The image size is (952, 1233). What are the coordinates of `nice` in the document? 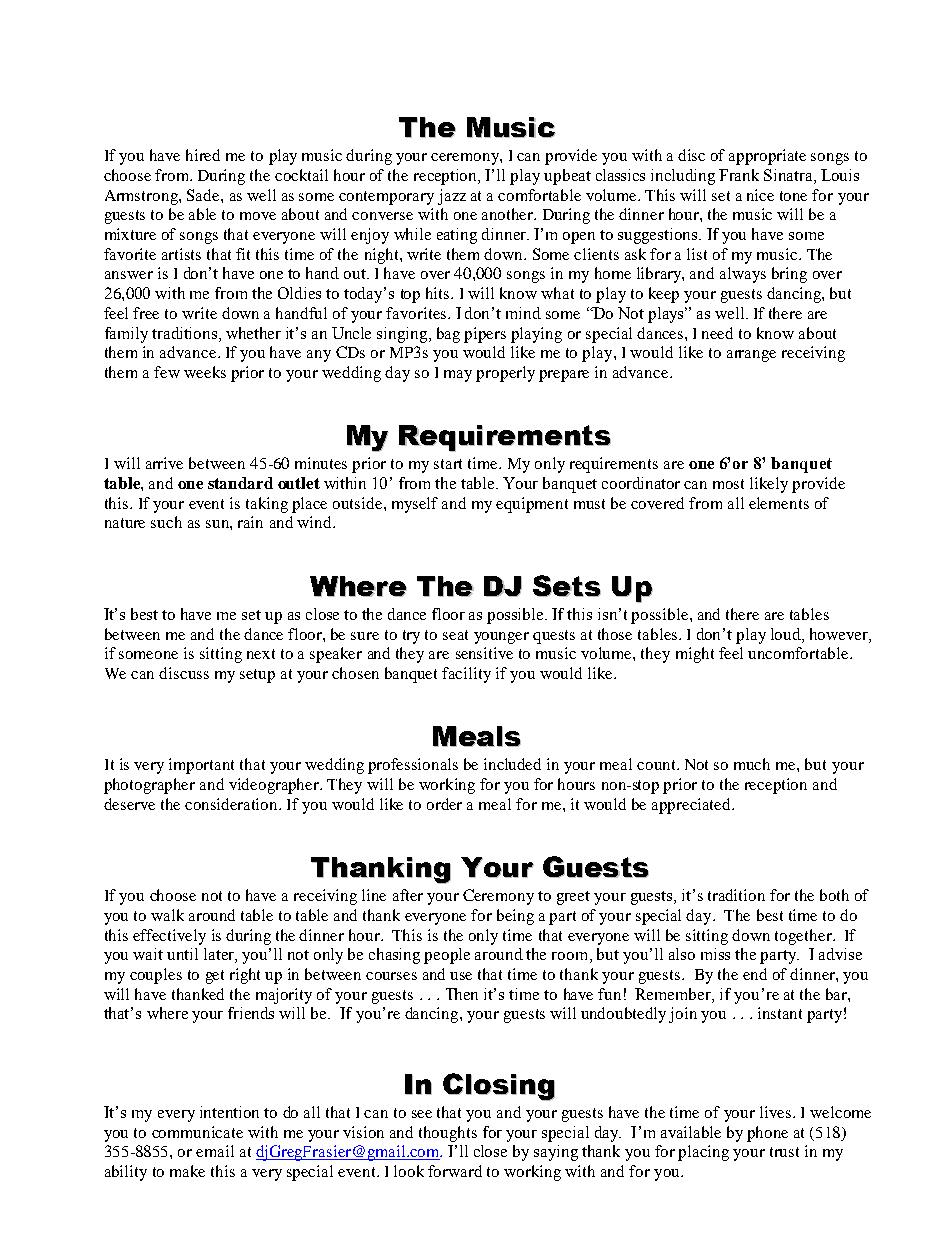 It's located at (760, 195).
